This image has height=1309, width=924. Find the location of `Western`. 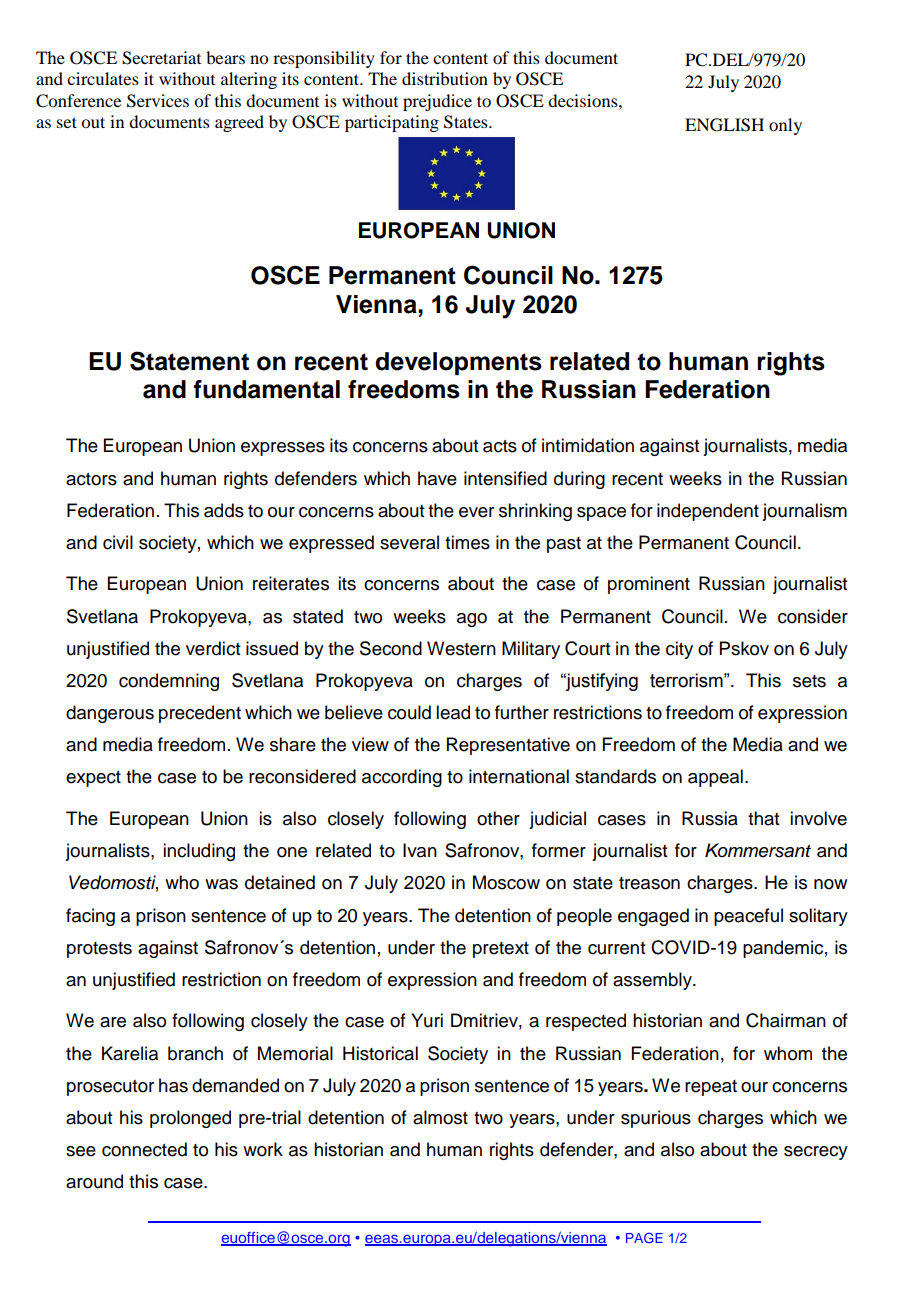

Western is located at coordinates (461, 648).
